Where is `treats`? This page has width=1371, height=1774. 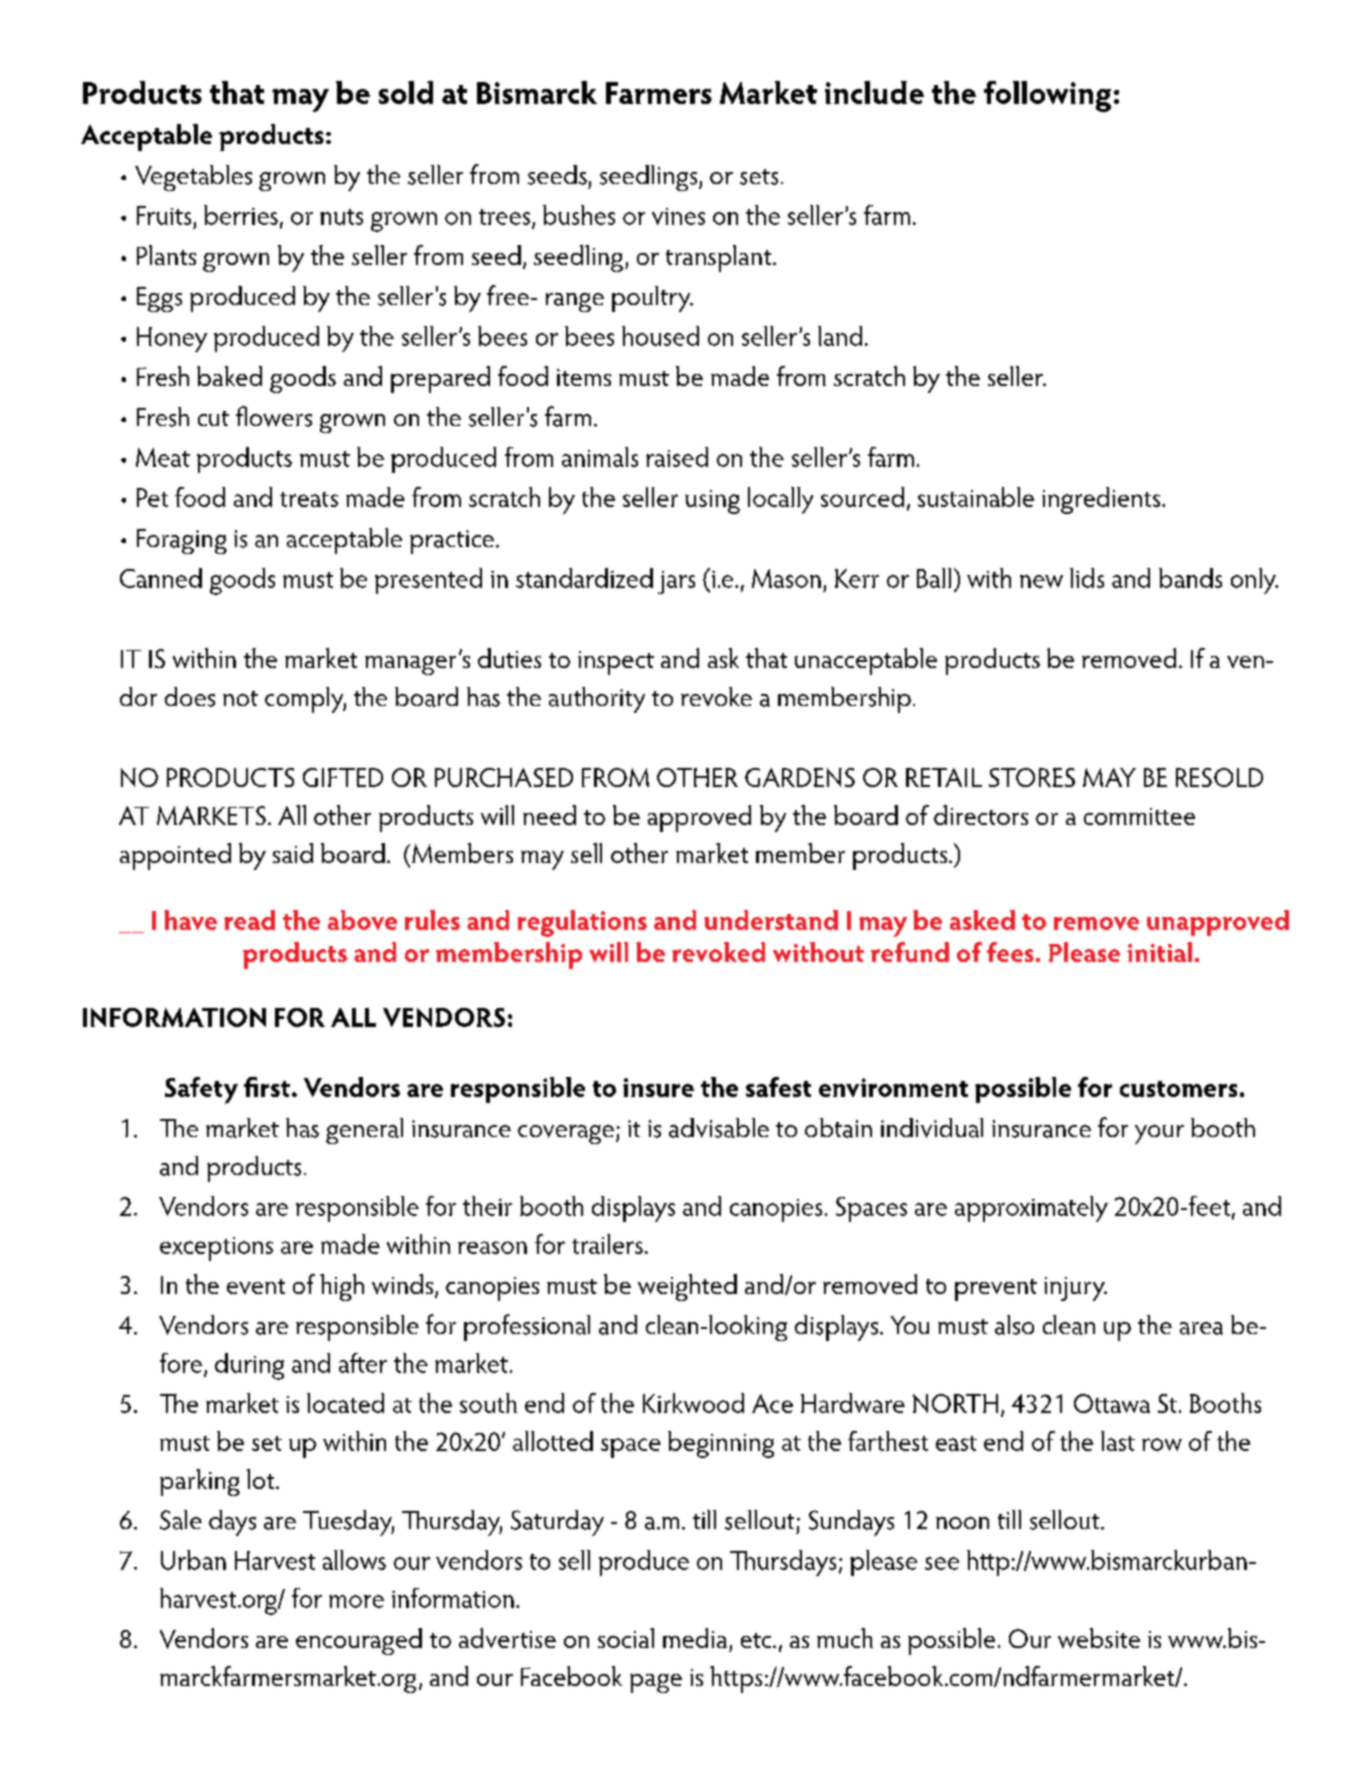 treats is located at coordinates (309, 499).
